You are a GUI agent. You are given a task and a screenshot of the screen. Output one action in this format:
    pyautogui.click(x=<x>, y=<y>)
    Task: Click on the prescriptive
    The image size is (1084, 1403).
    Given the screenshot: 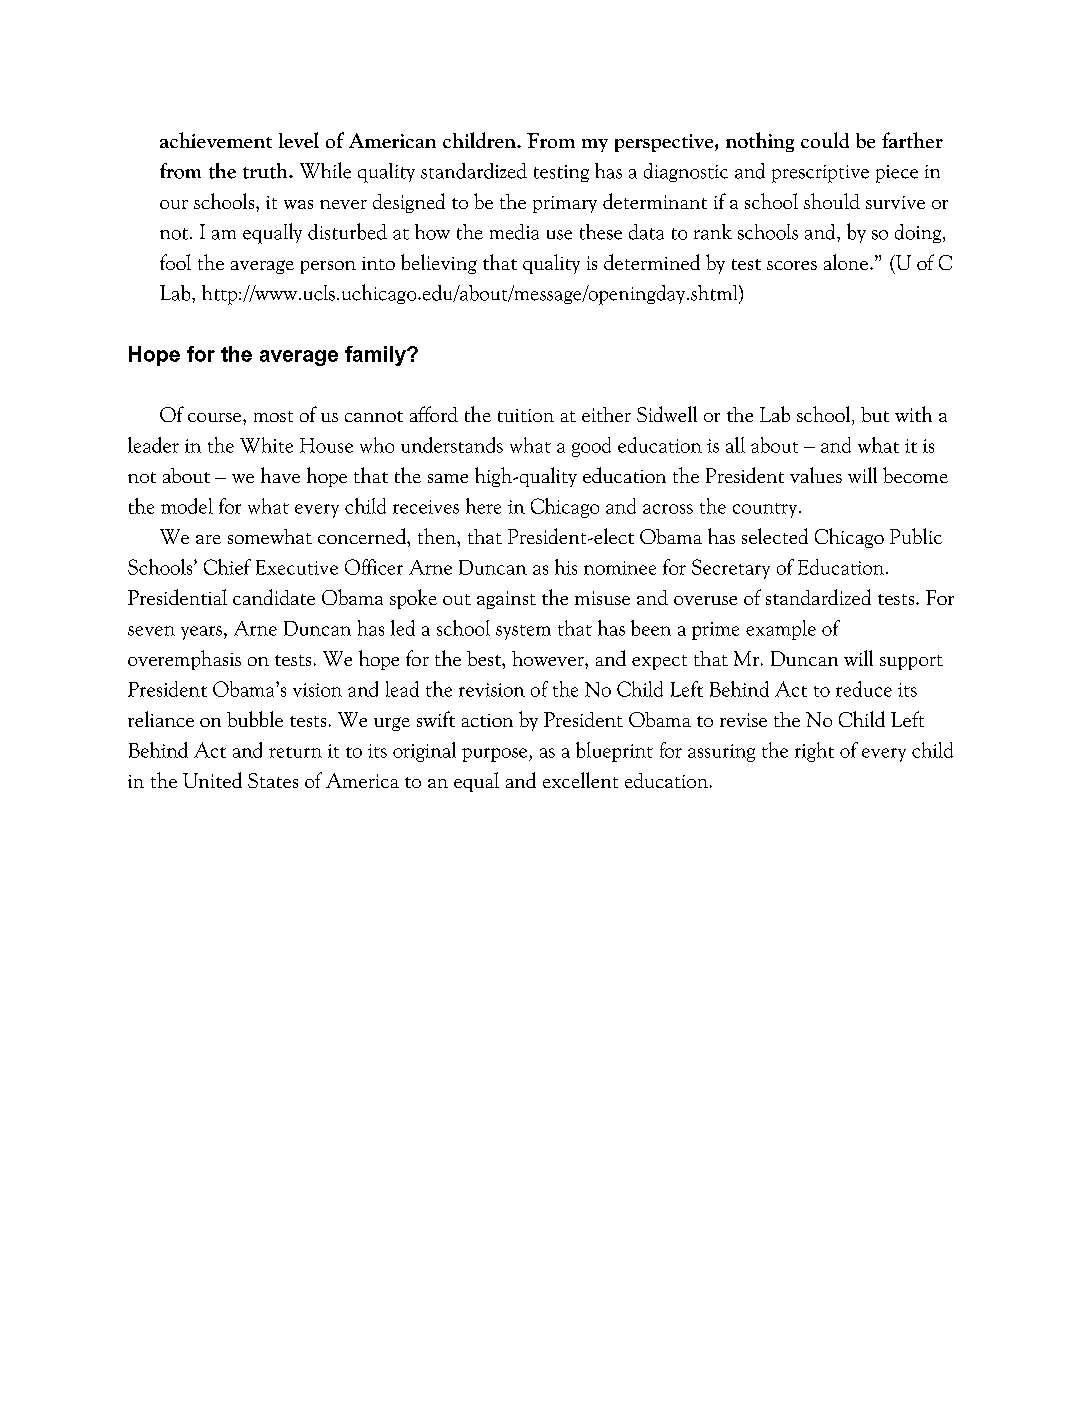 What is the action you would take?
    pyautogui.click(x=820, y=174)
